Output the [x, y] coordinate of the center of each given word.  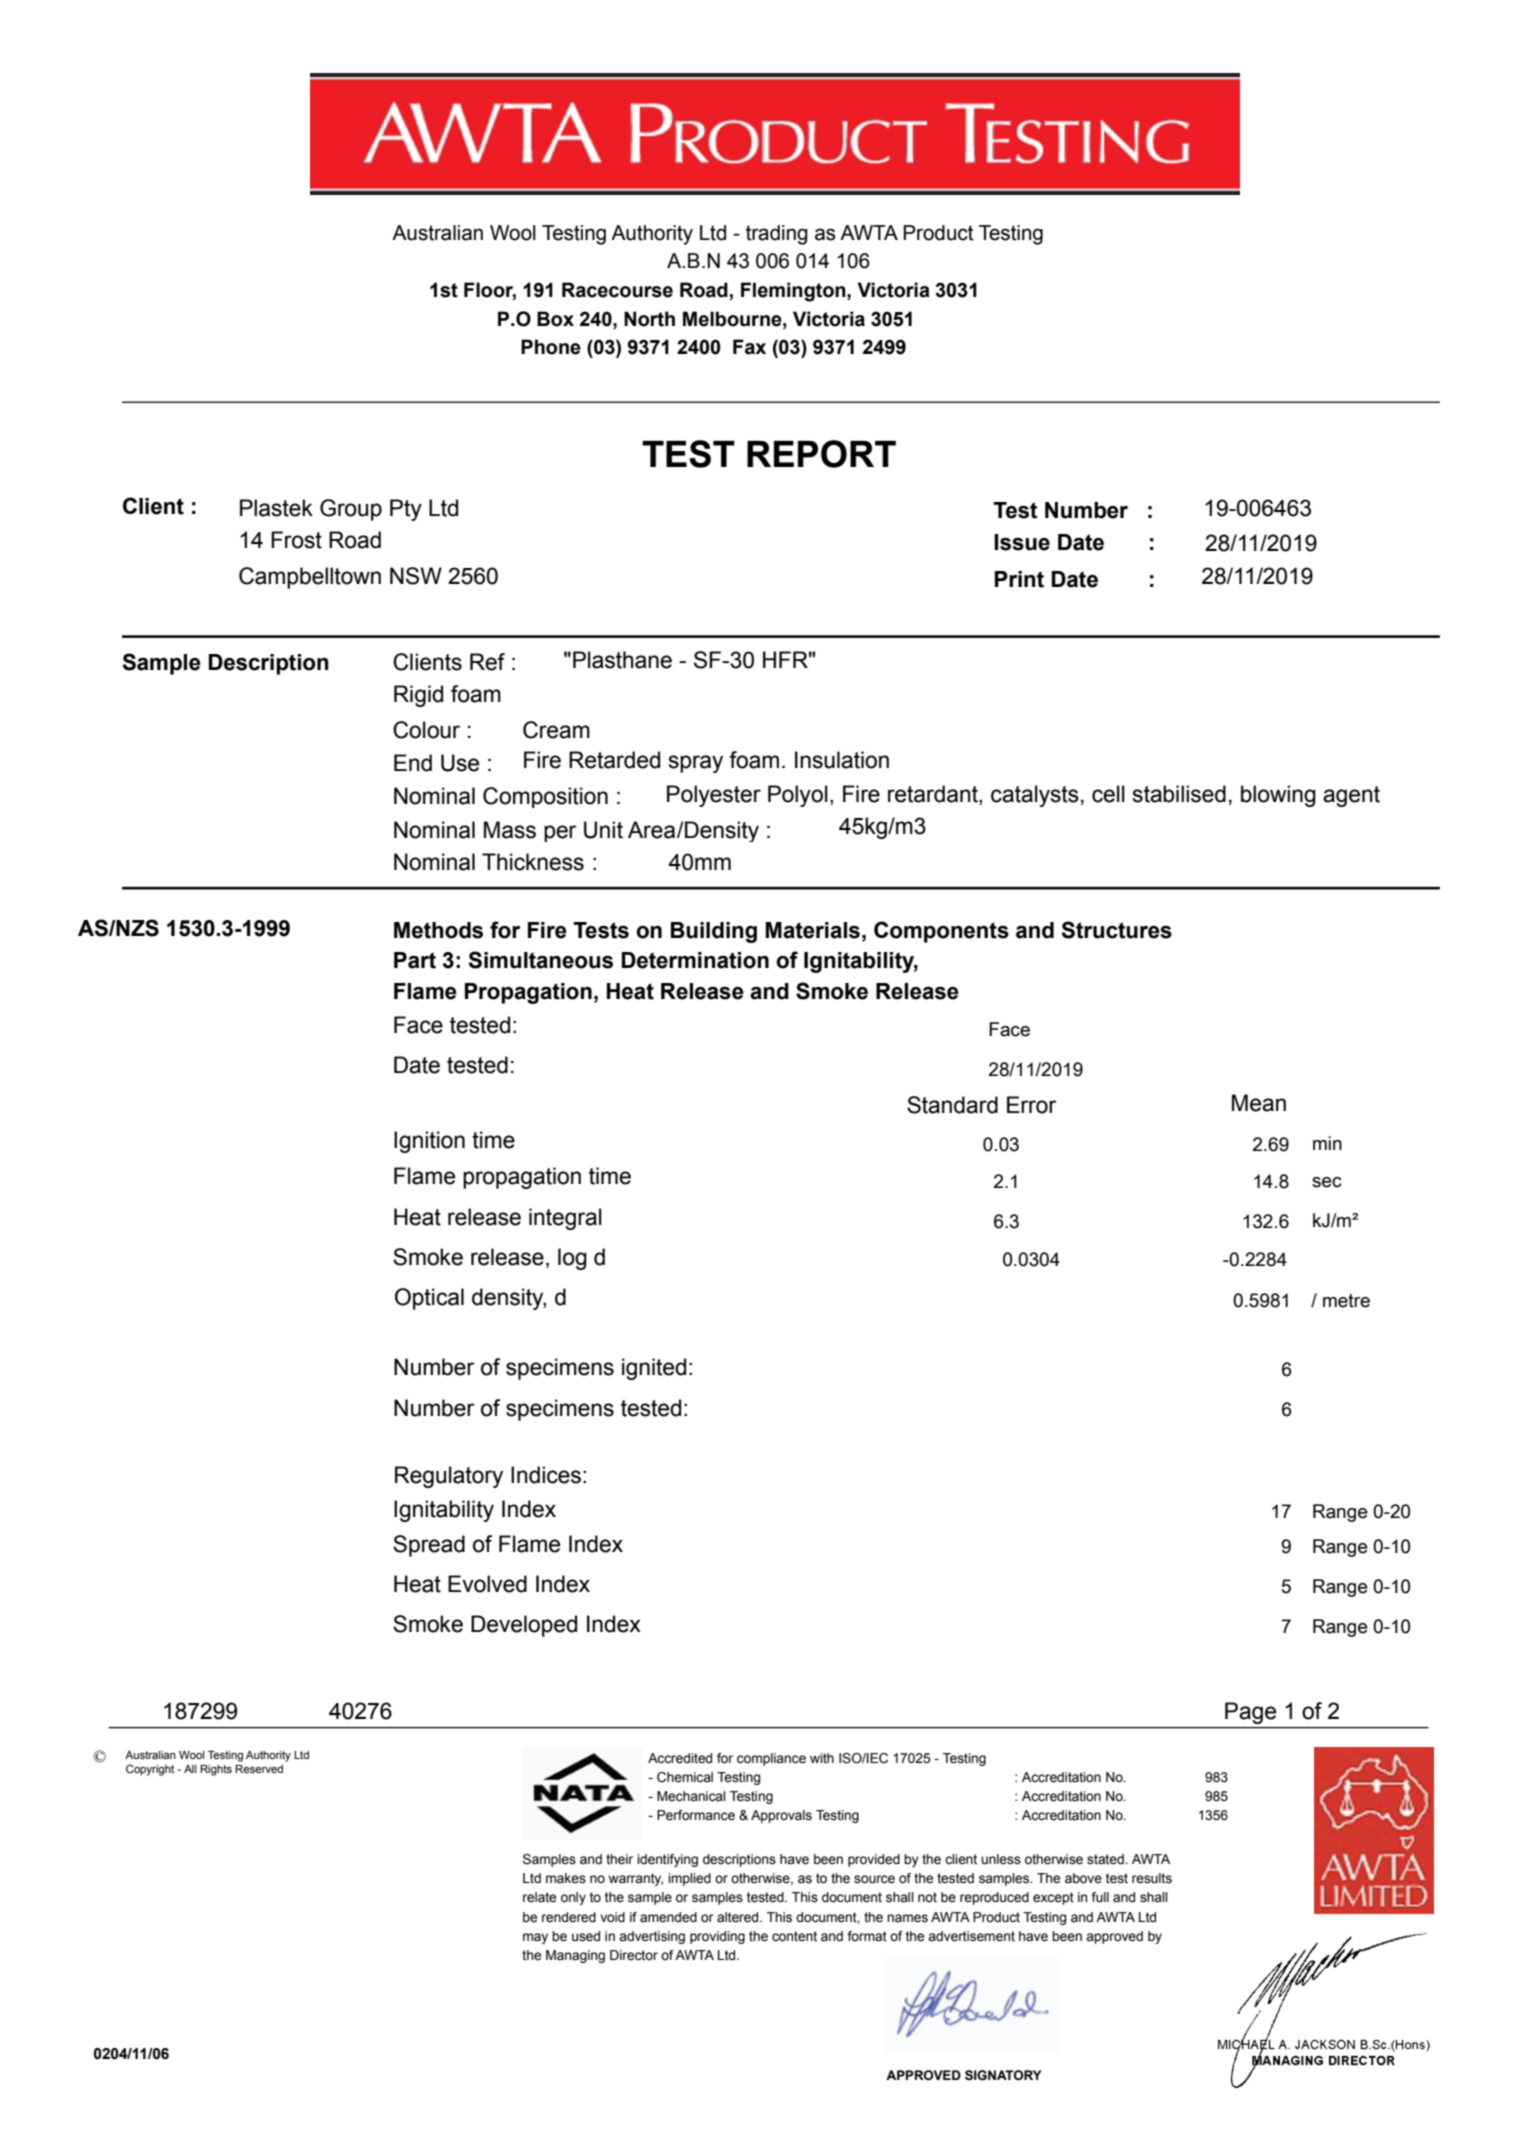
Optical [429, 1299]
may [535, 1938]
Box [555, 319]
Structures [1116, 930]
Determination [695, 960]
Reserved [259, 1769]
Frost [296, 540]
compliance [771, 1759]
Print [1019, 579]
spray [695, 764]
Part [415, 960]
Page [1250, 1713]
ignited [654, 1369]
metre [1346, 1301]
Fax [749, 347]
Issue [1022, 542]
